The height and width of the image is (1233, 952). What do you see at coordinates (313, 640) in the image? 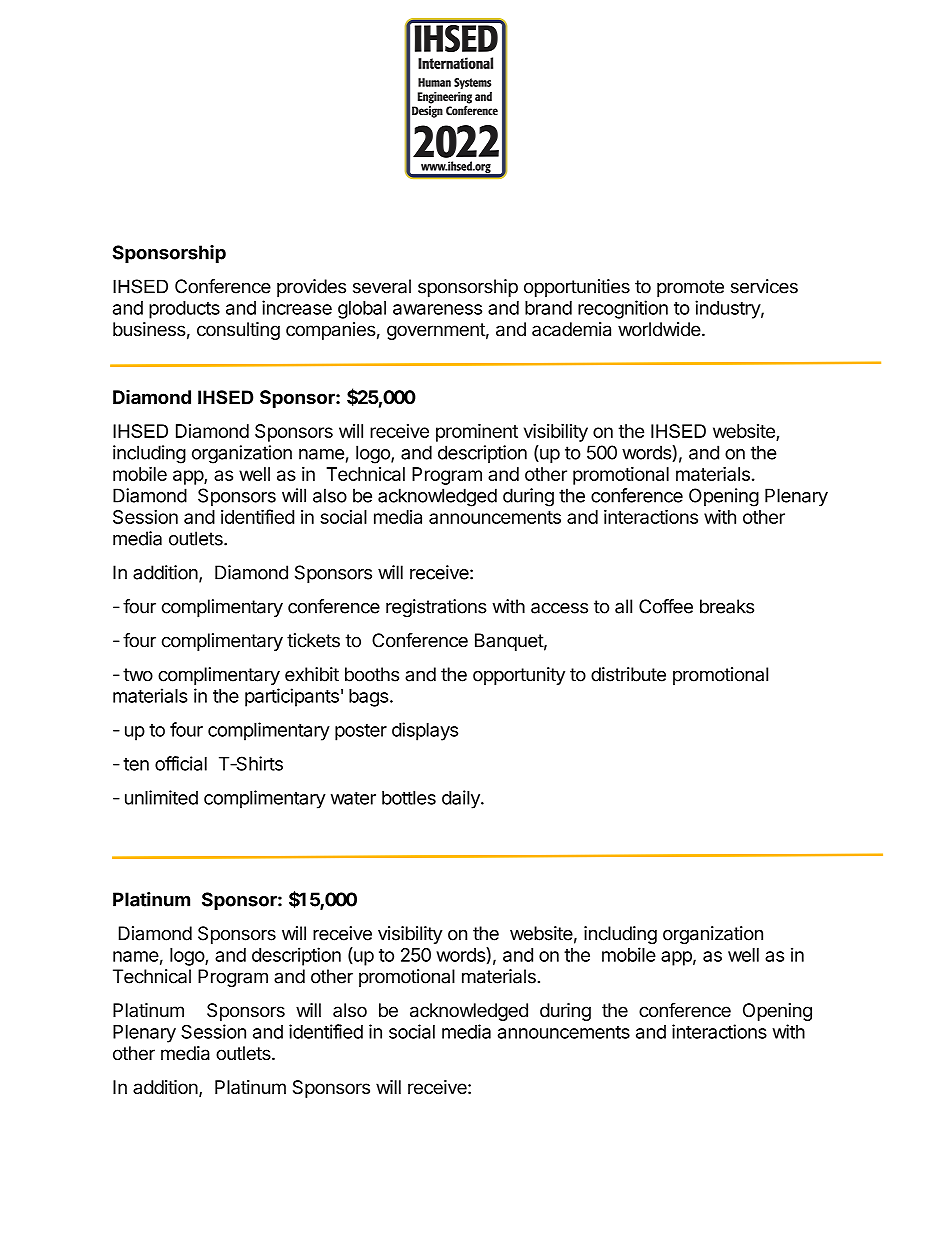
I see `tickets` at bounding box center [313, 640].
